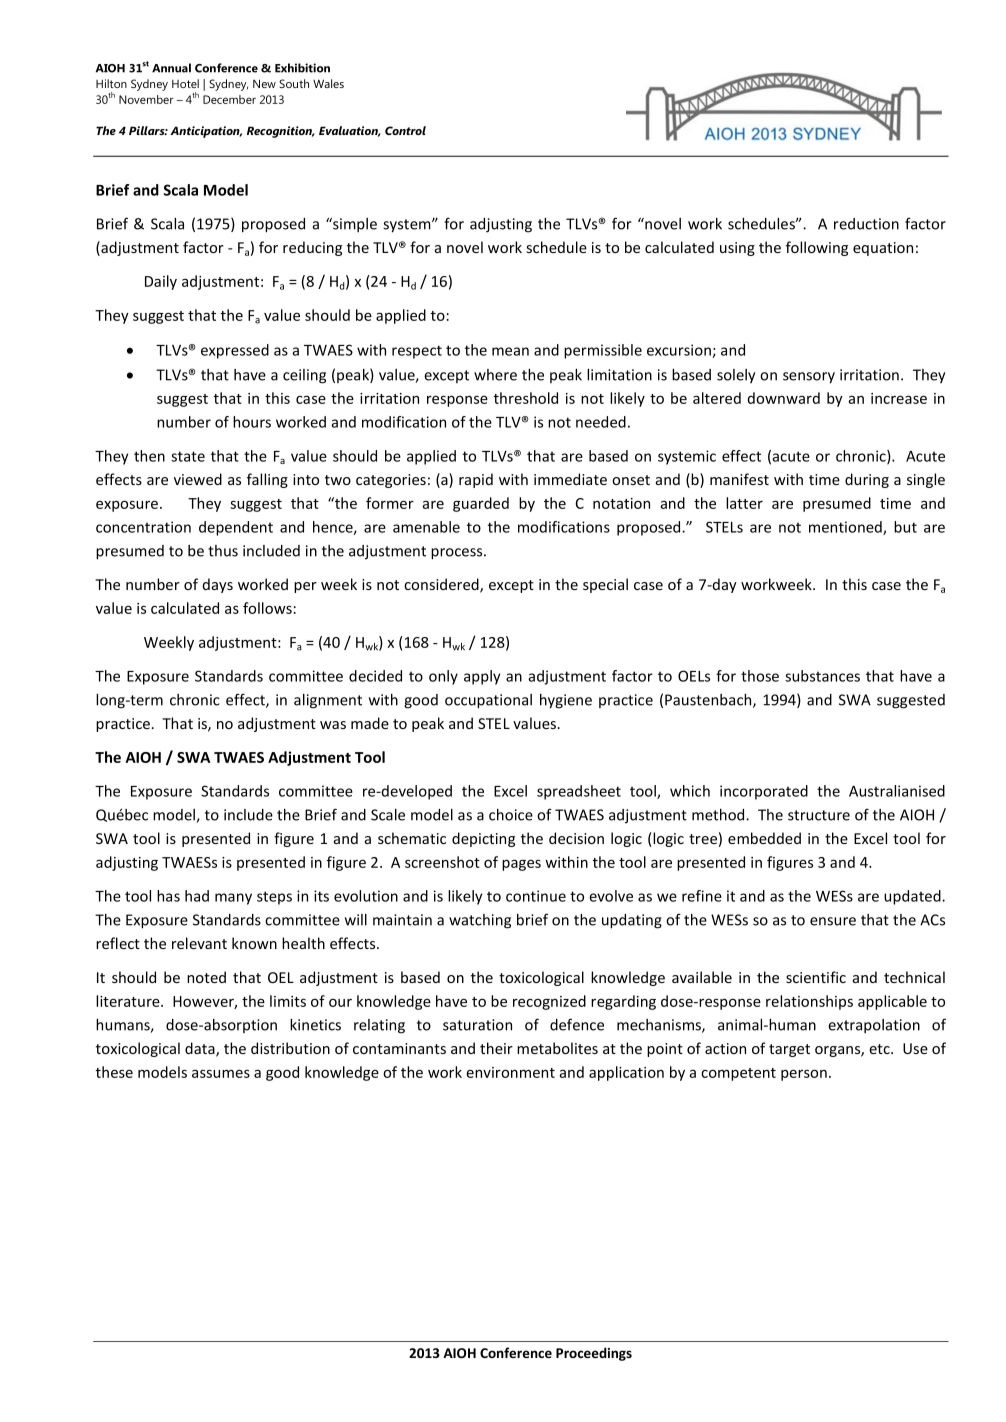  I want to click on assumes, so click(221, 1073).
